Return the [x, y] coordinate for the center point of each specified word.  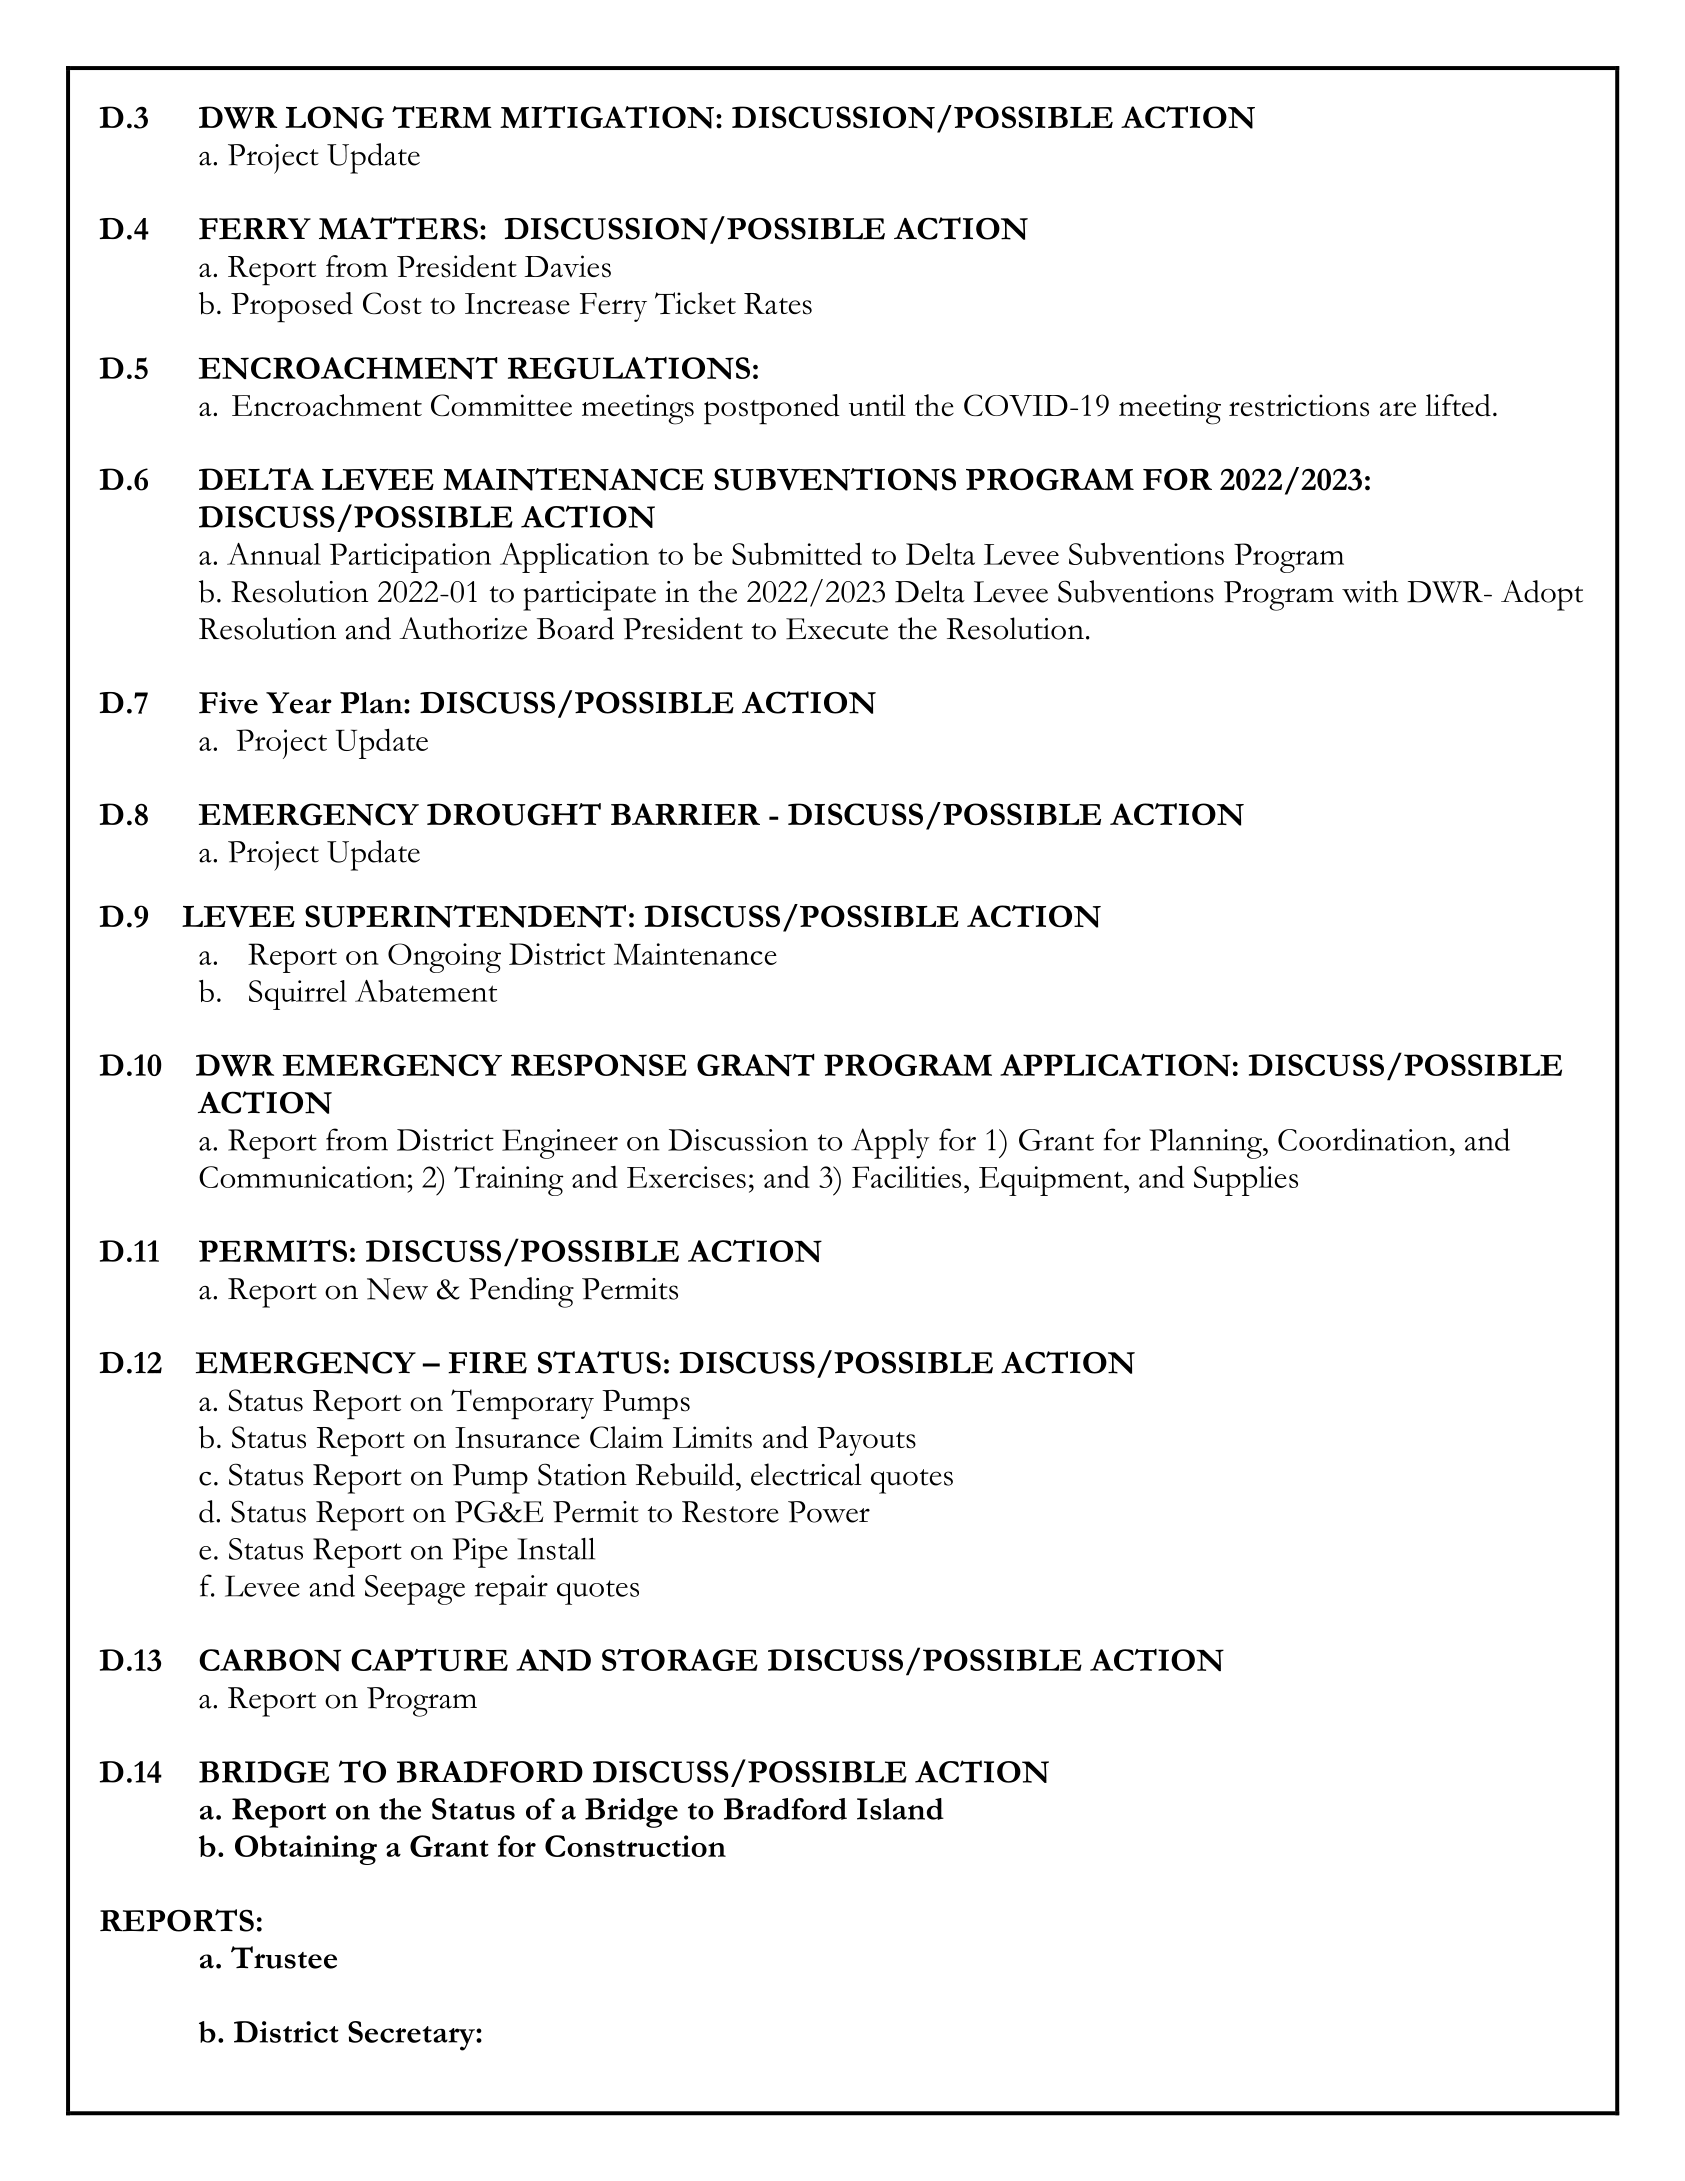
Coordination [1363, 1139]
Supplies [1246, 1181]
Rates [778, 304]
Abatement [426, 991]
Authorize [463, 628]
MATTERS [398, 228]
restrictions [1299, 405]
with [1370, 591]
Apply [890, 1143]
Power [829, 1512]
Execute [837, 629]
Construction [635, 1846]
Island [900, 1809]
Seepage [415, 1590]
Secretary [412, 2036]
